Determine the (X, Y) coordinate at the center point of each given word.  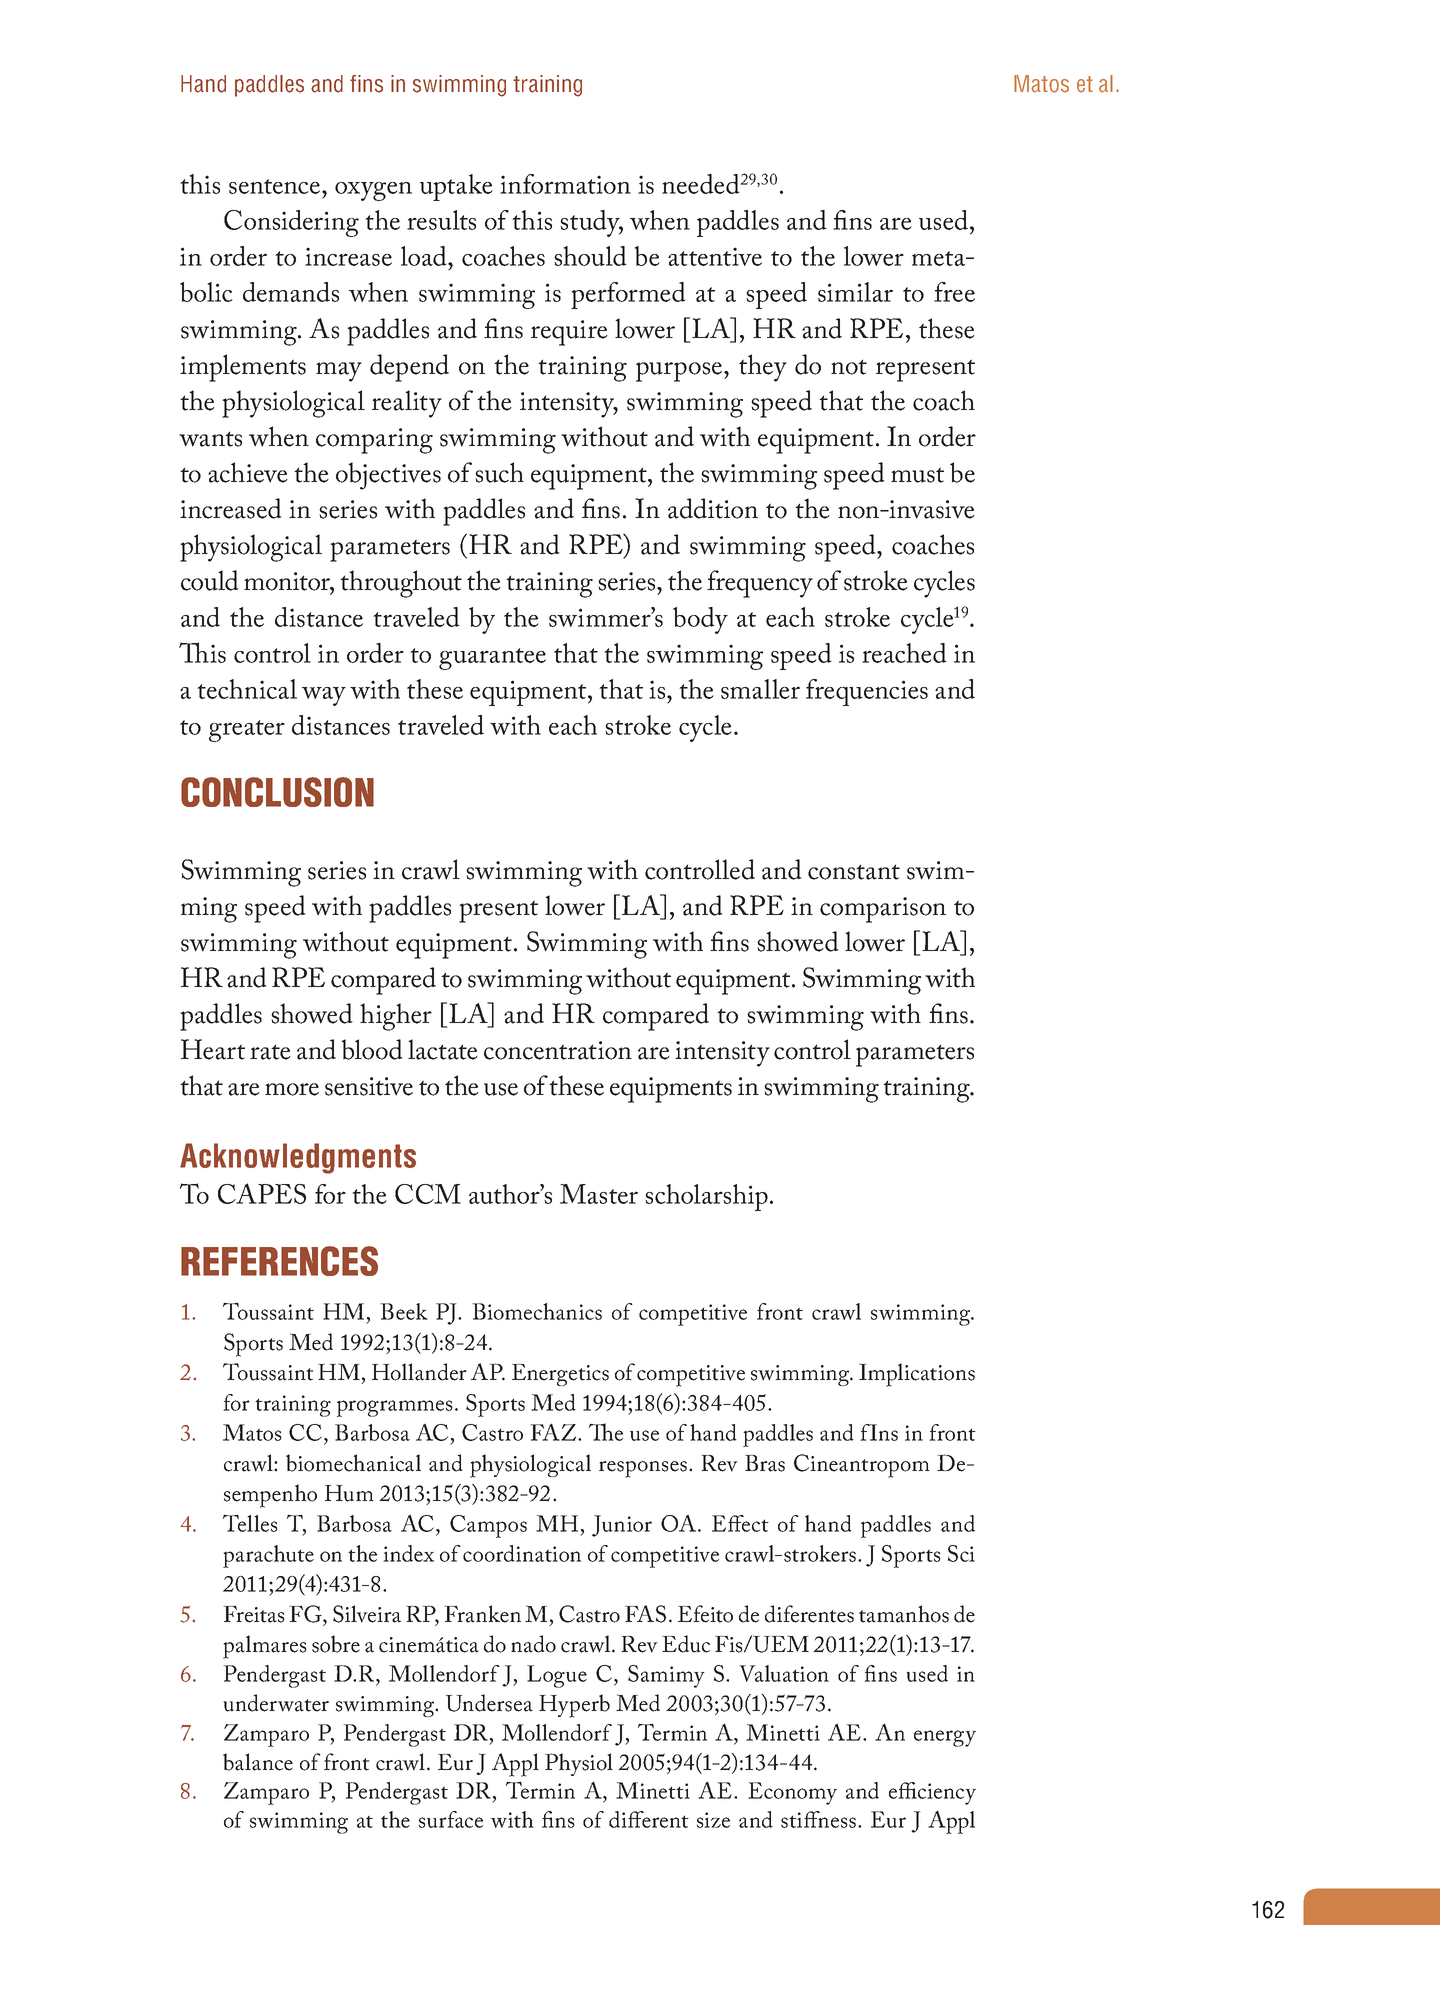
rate (270, 1052)
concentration (558, 1050)
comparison (883, 910)
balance (258, 1762)
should (590, 256)
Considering (291, 223)
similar (855, 292)
